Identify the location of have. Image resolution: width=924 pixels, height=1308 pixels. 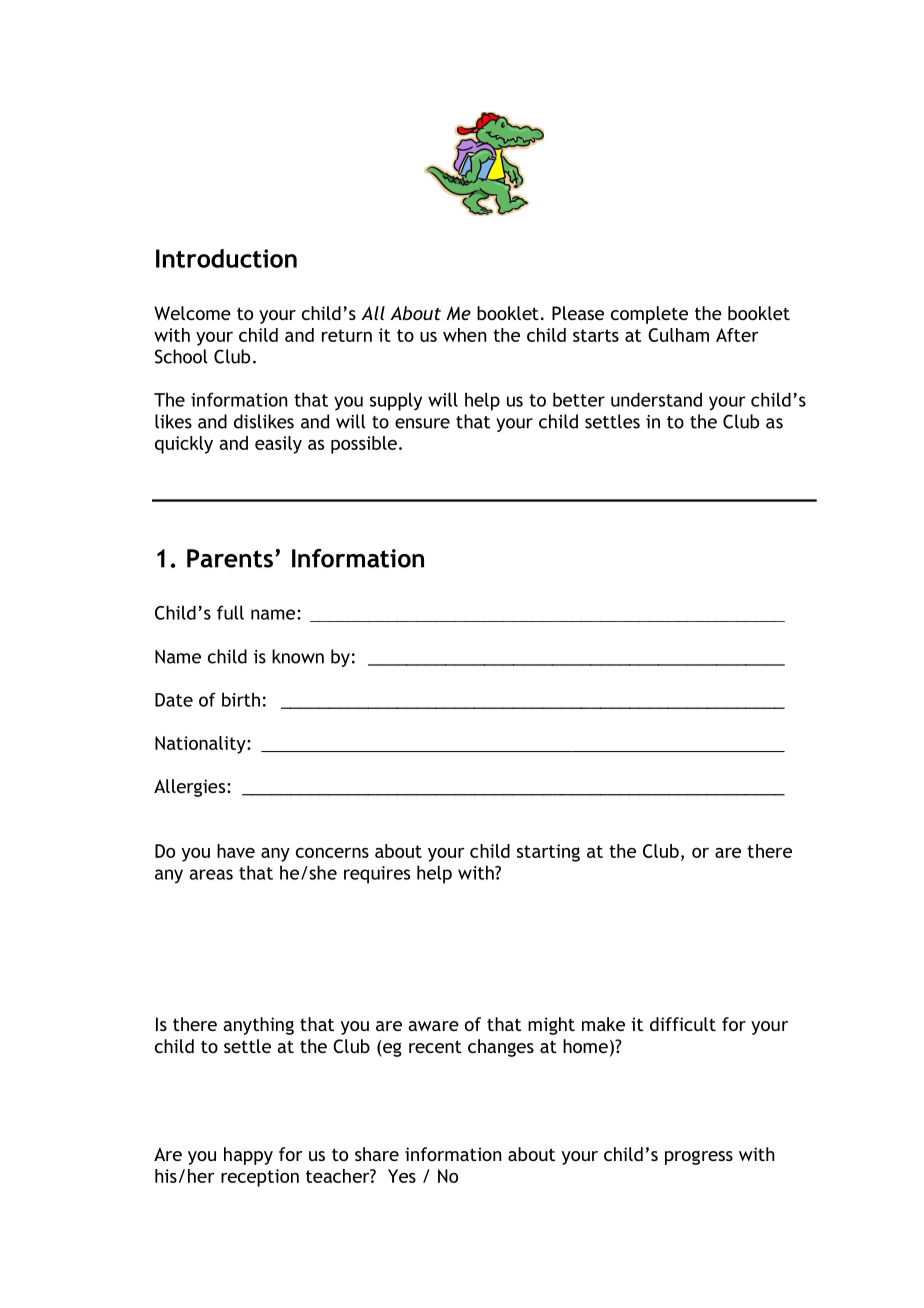
(236, 851).
